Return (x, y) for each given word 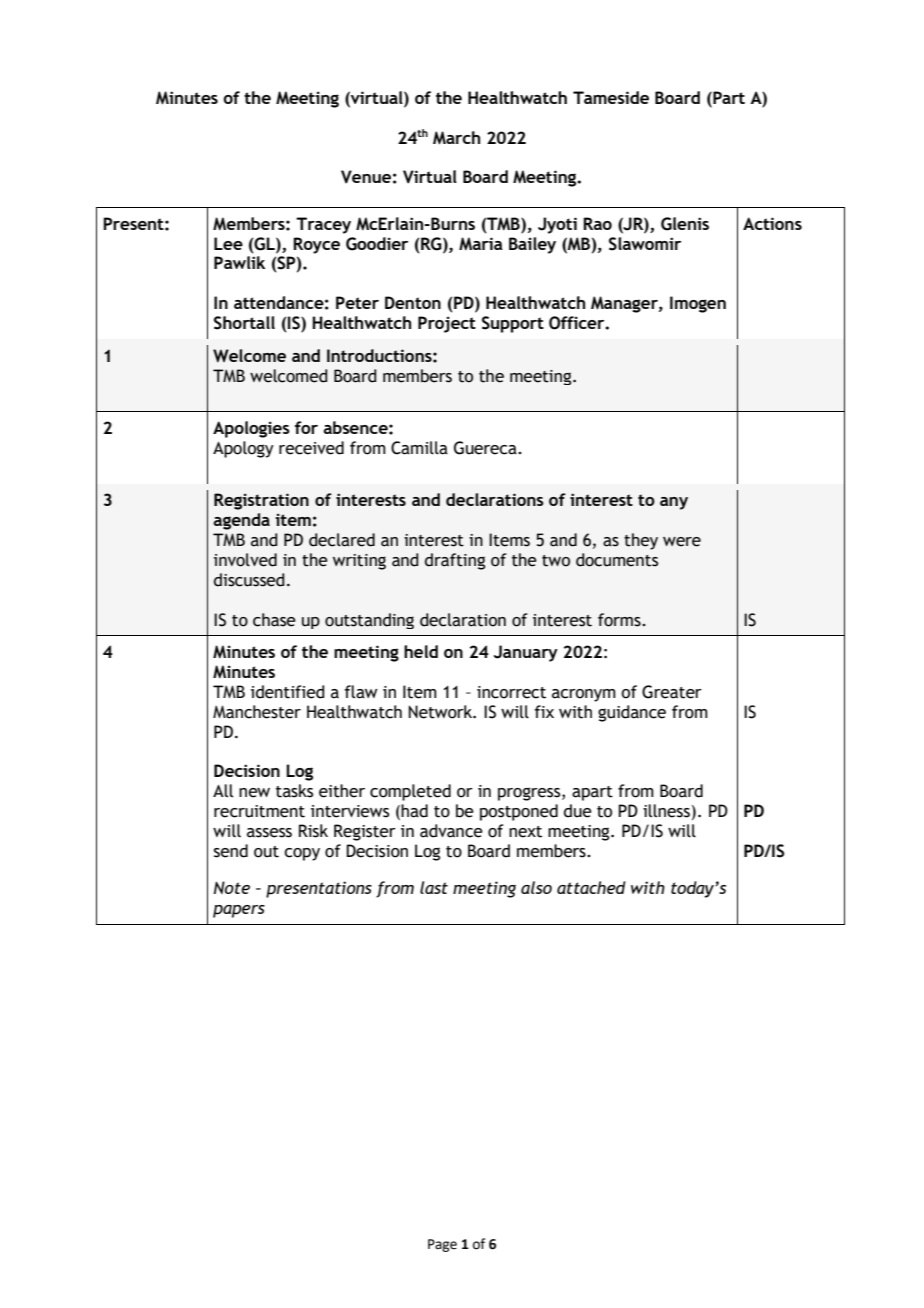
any (674, 503)
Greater (672, 692)
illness (666, 811)
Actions (772, 223)
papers (239, 911)
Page (442, 1245)
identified (288, 692)
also (536, 887)
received (311, 448)
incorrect (511, 692)
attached (591, 887)
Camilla (419, 448)
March (456, 138)
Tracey (323, 225)
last (434, 887)
